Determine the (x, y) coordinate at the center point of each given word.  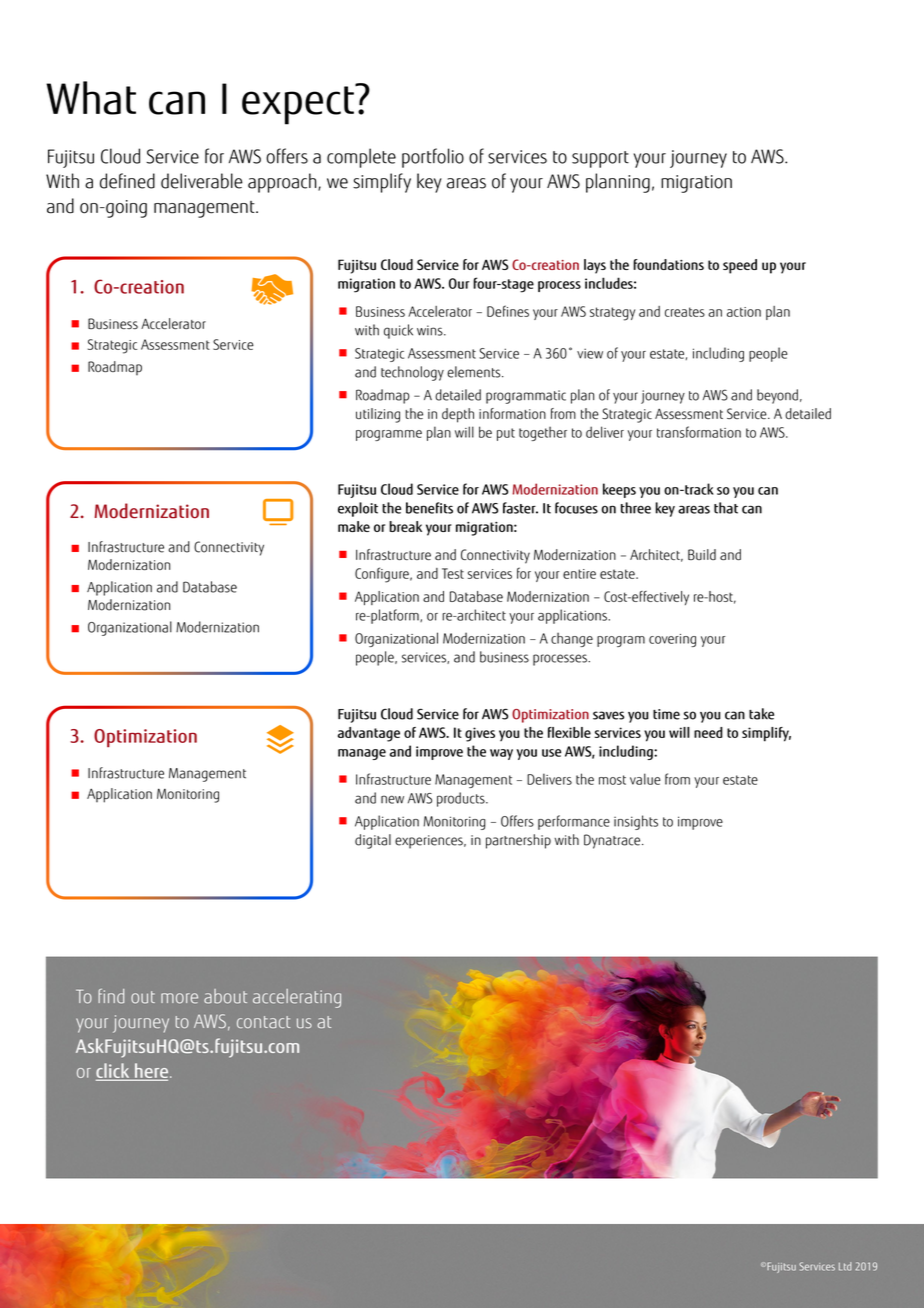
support (600, 159)
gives (480, 734)
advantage (369, 734)
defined (127, 181)
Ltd (845, 1266)
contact (263, 1022)
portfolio (433, 158)
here (152, 1071)
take (761, 714)
